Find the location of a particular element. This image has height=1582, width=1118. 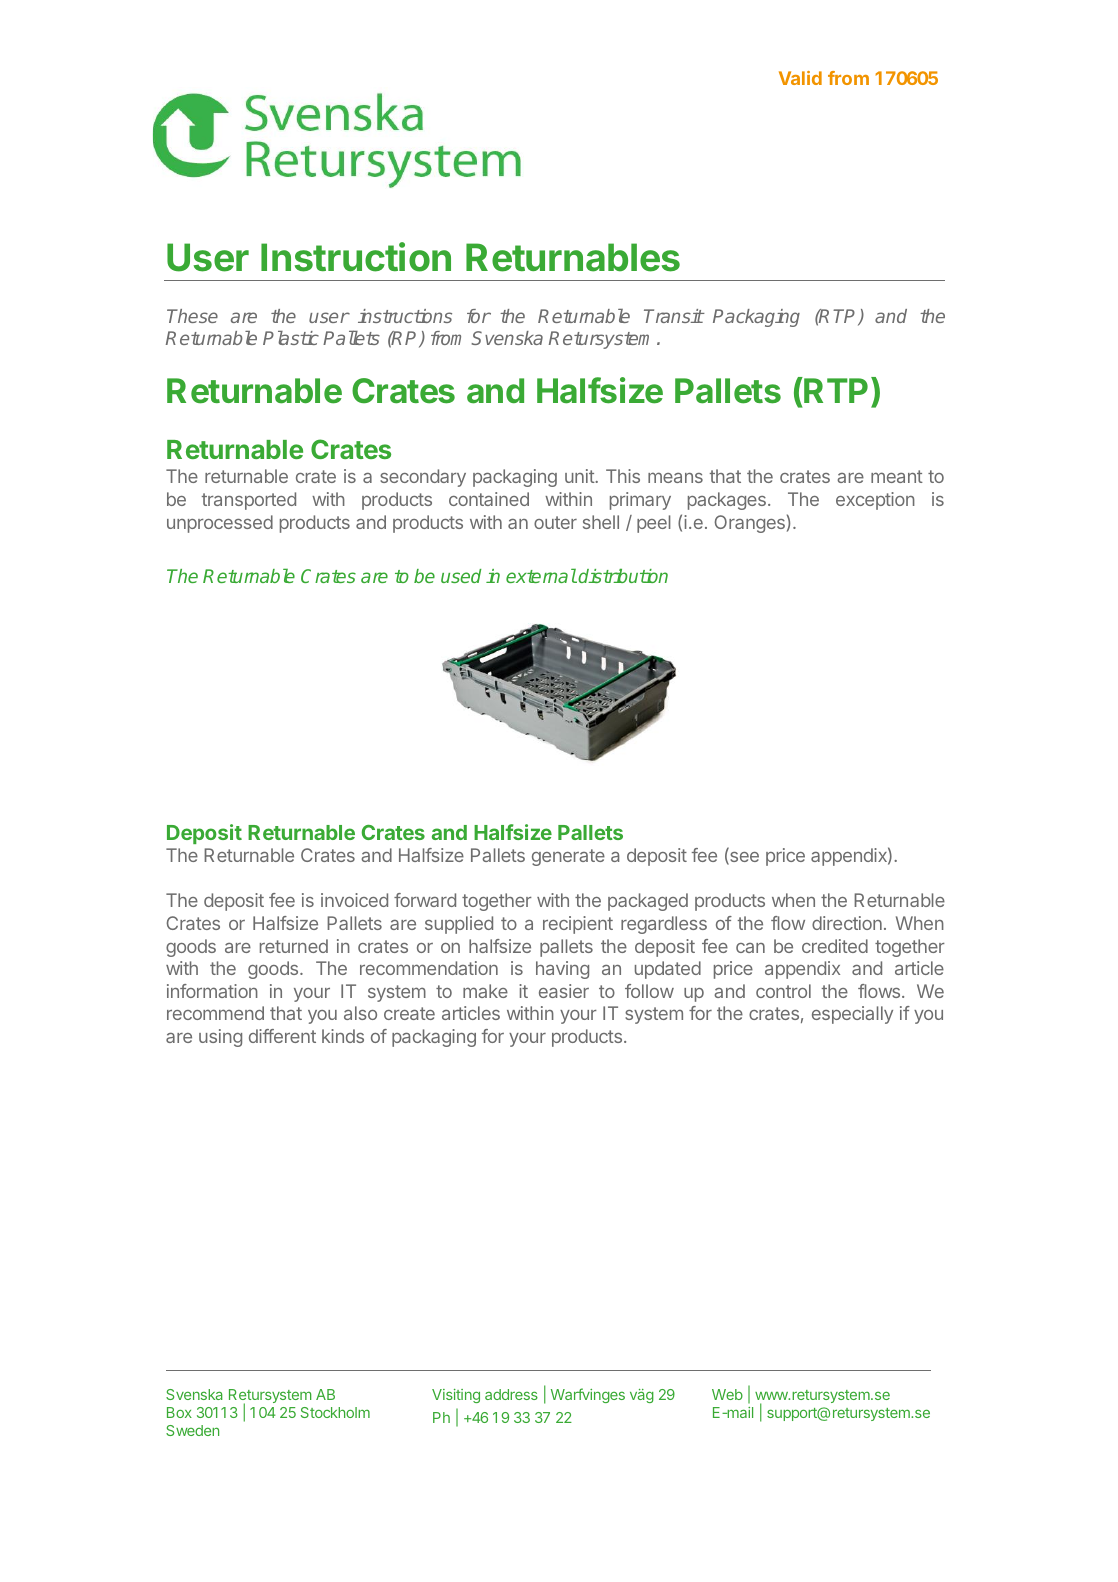

direction is located at coordinates (847, 923).
